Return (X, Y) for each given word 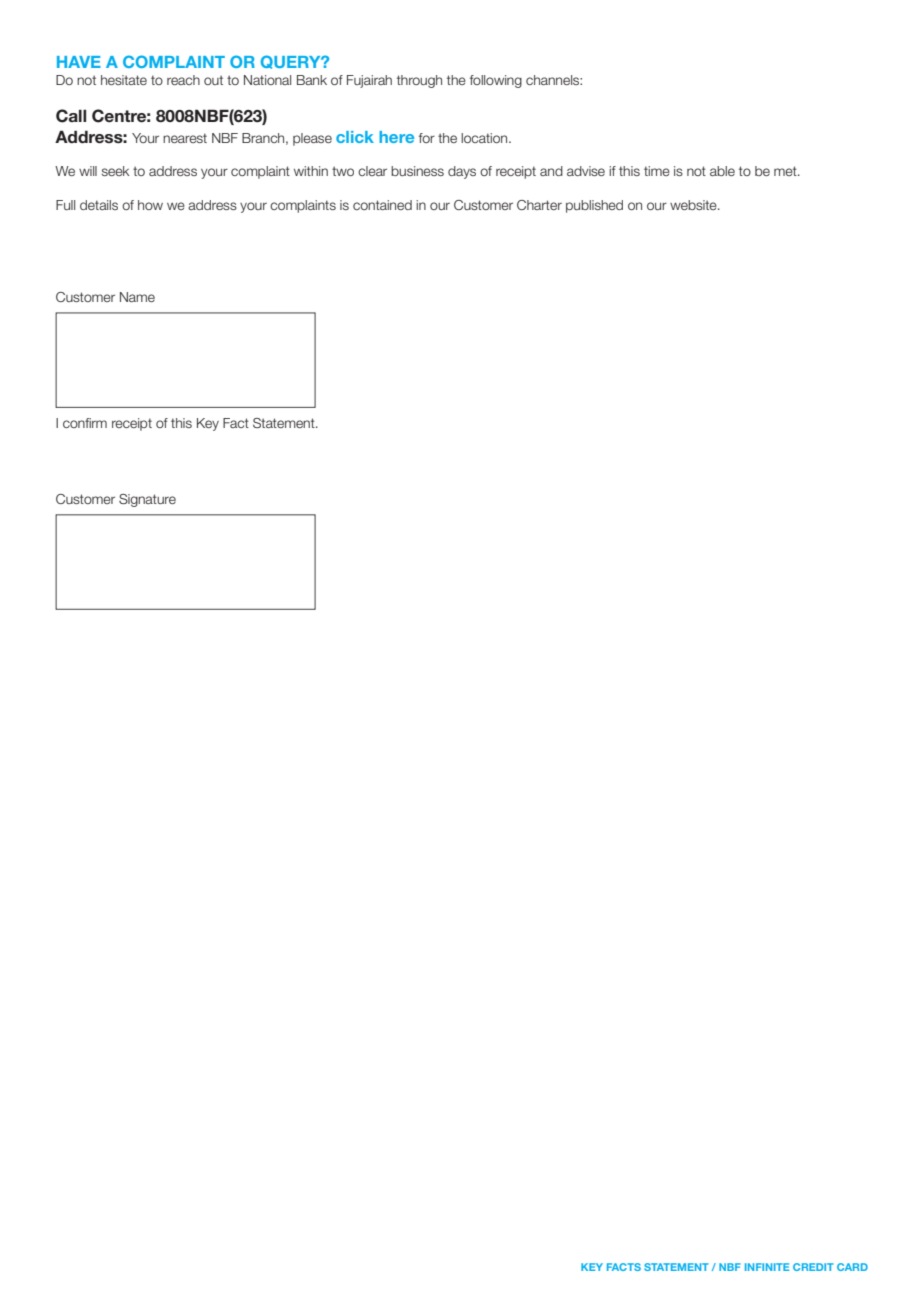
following (496, 81)
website (694, 205)
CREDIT (813, 1267)
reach (183, 80)
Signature (147, 500)
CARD (852, 1267)
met (786, 171)
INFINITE (767, 1267)
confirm (85, 423)
